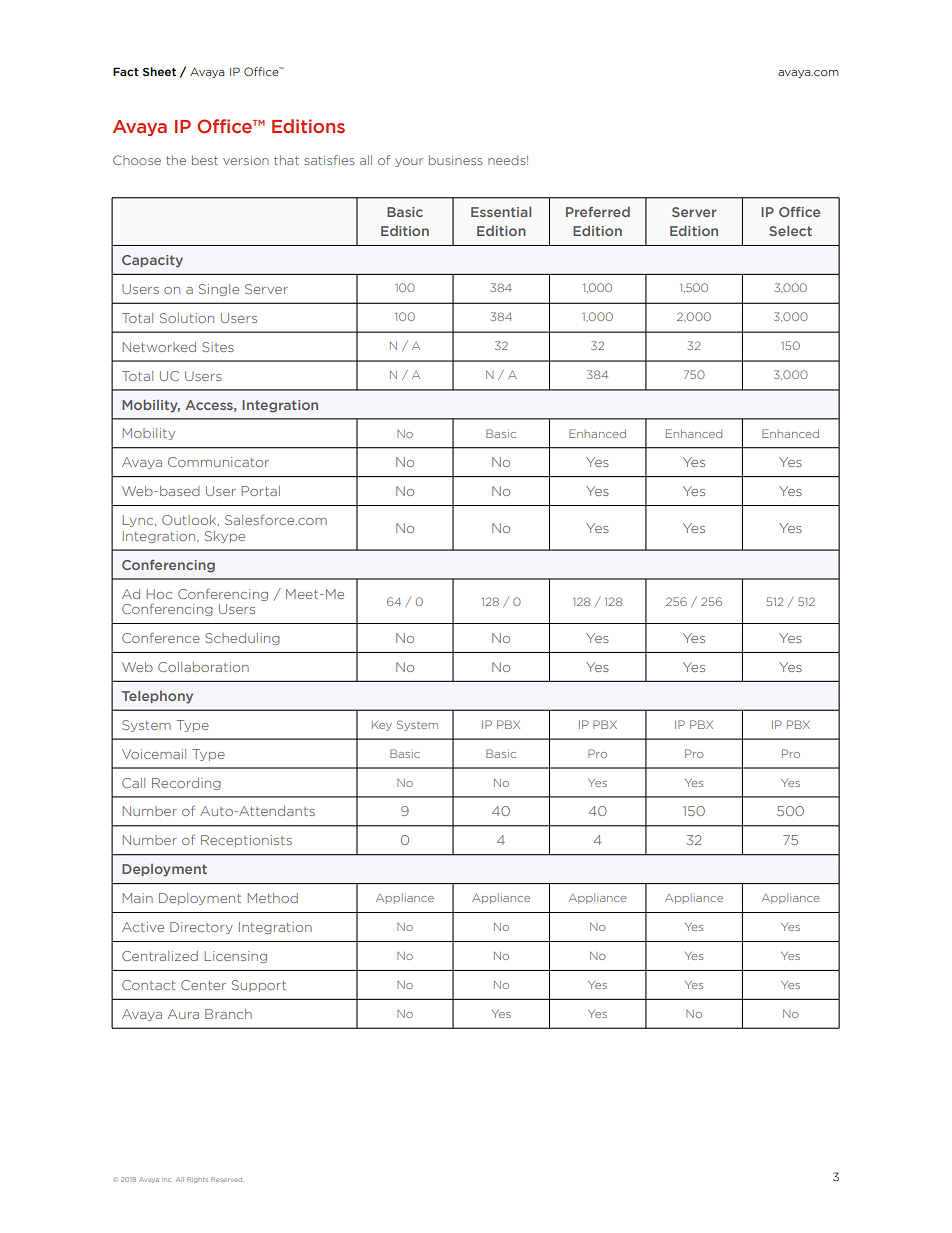 This screenshot has height=1233, width=952. I want to click on Rights, so click(197, 1180).
